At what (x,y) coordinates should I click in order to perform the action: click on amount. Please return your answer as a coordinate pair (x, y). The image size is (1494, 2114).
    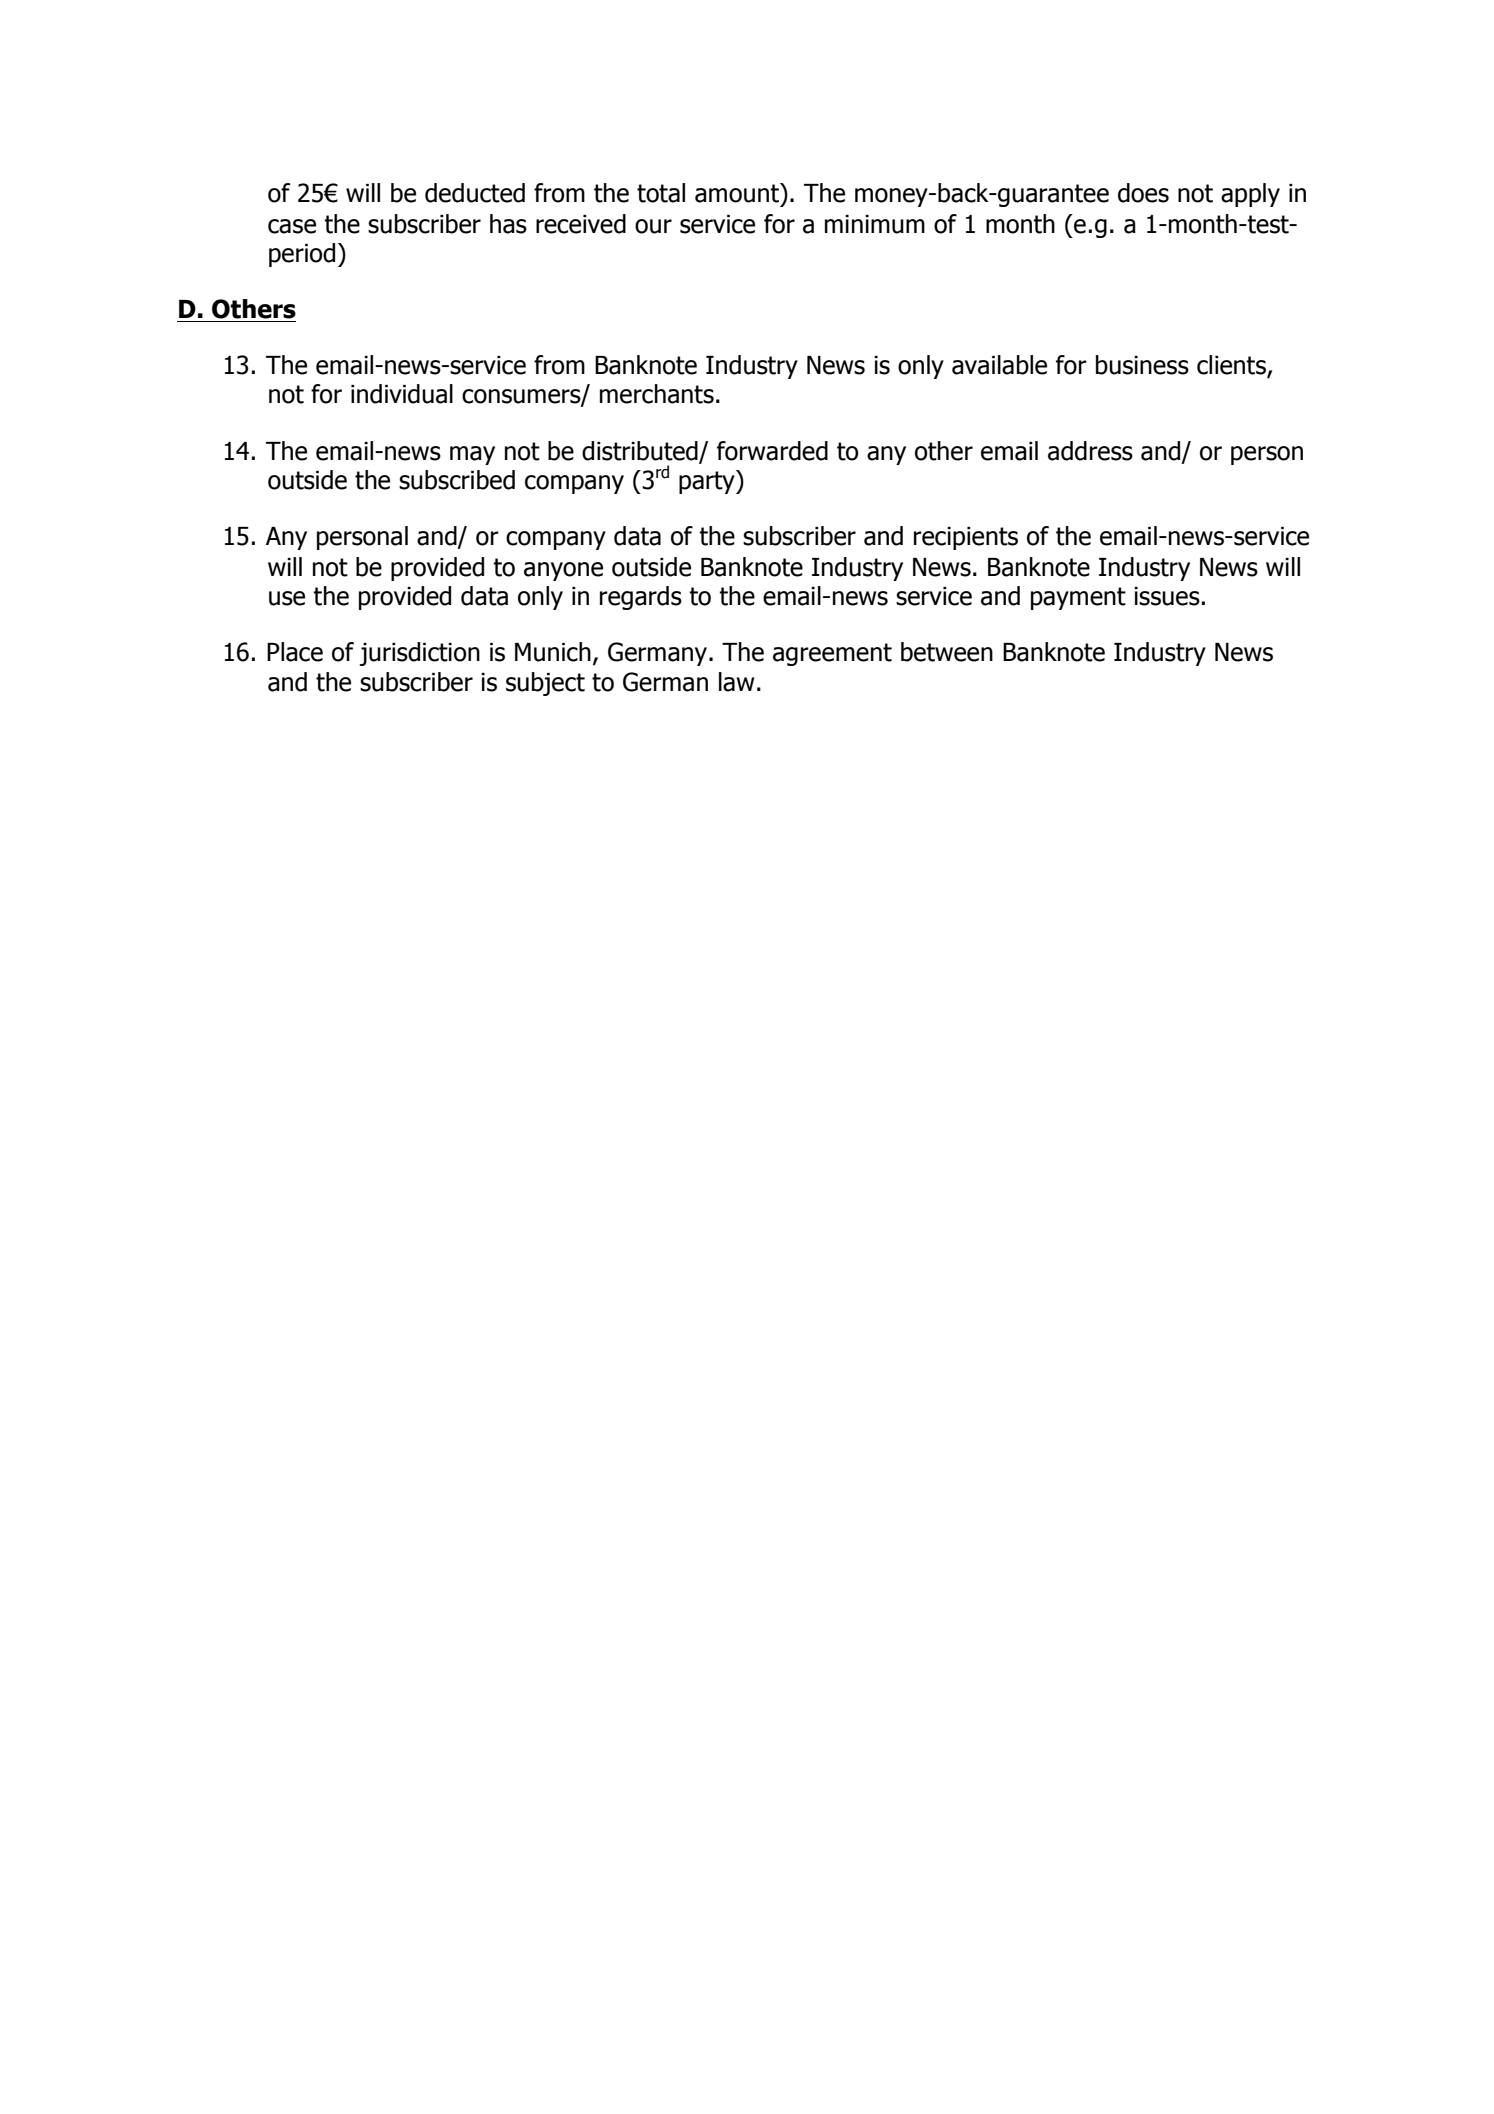
    Looking at the image, I should click on (738, 193).
